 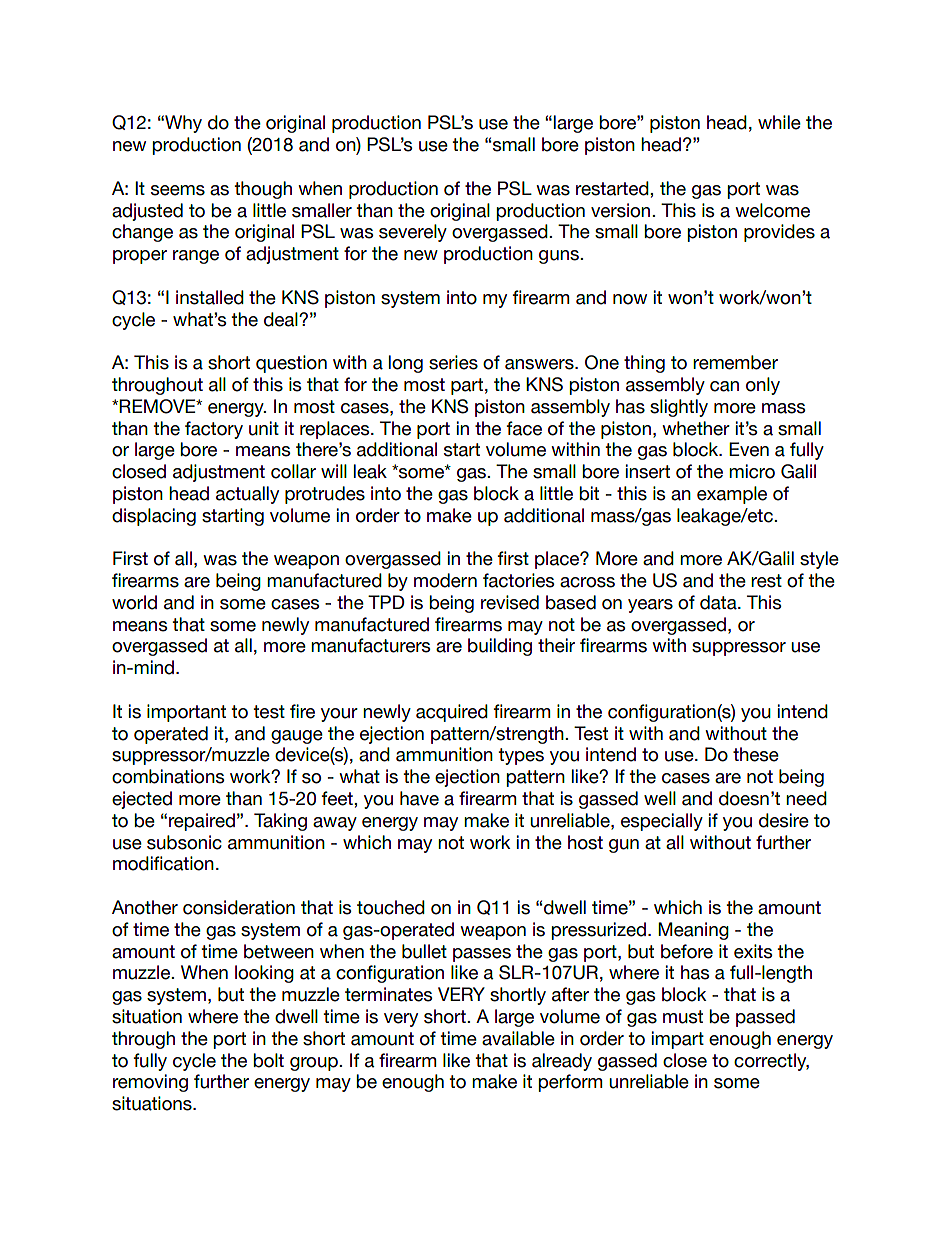 I want to click on types, so click(x=521, y=756).
